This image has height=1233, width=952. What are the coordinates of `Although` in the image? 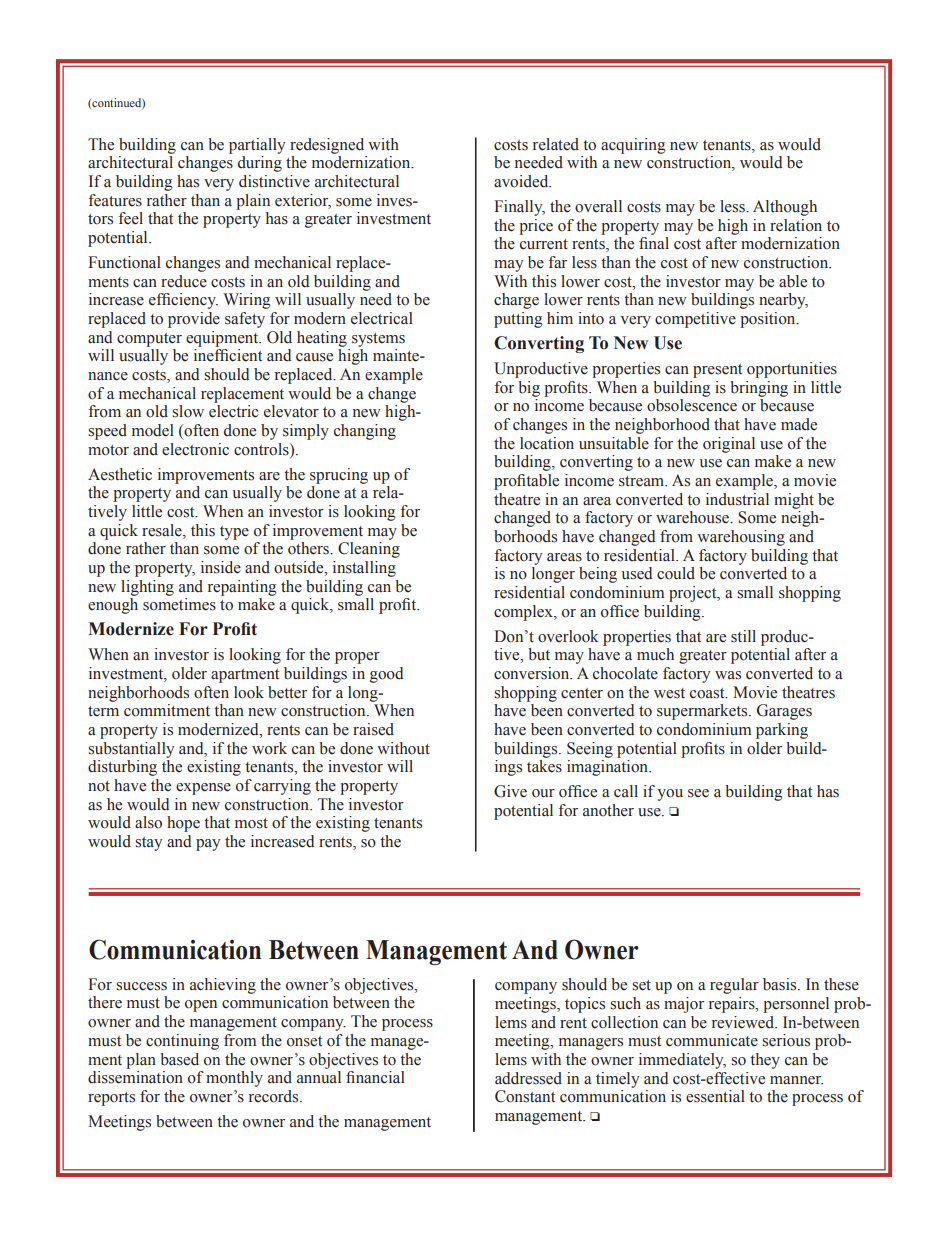 It's located at (785, 208).
